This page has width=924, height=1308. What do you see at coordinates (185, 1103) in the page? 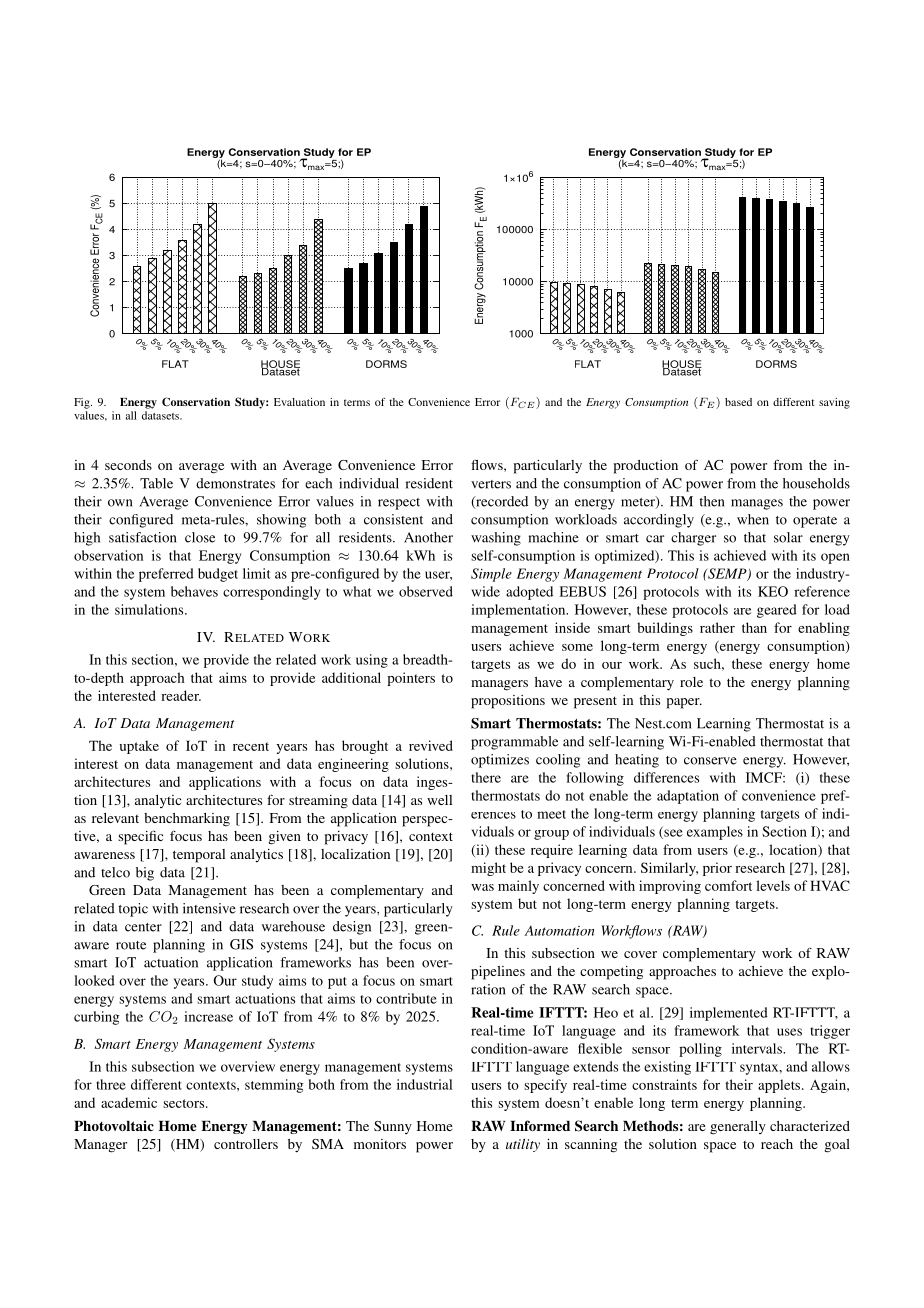
I see `sectors` at bounding box center [185, 1103].
